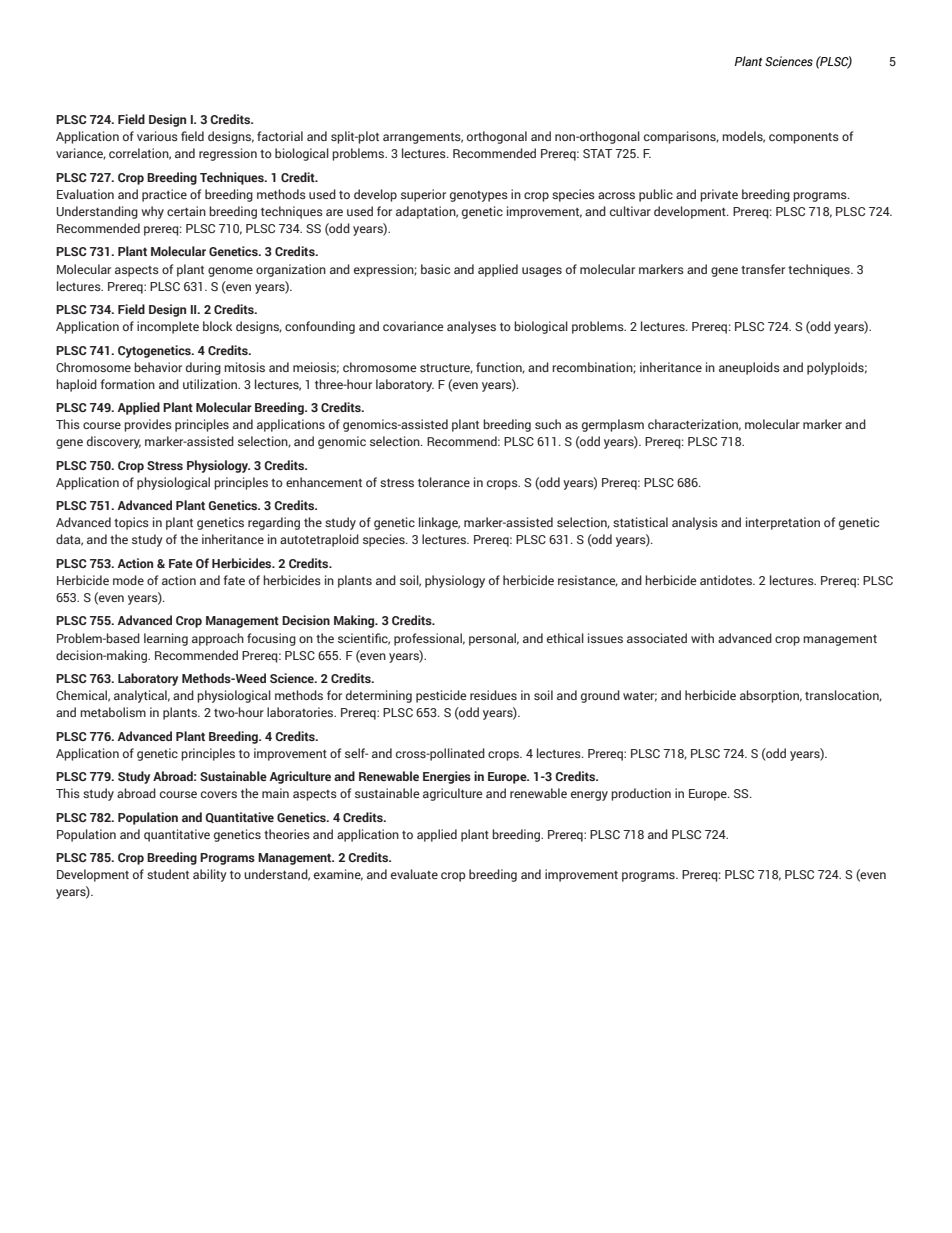  Describe the element at coordinates (168, 874) in the screenshot. I see `student` at that location.
